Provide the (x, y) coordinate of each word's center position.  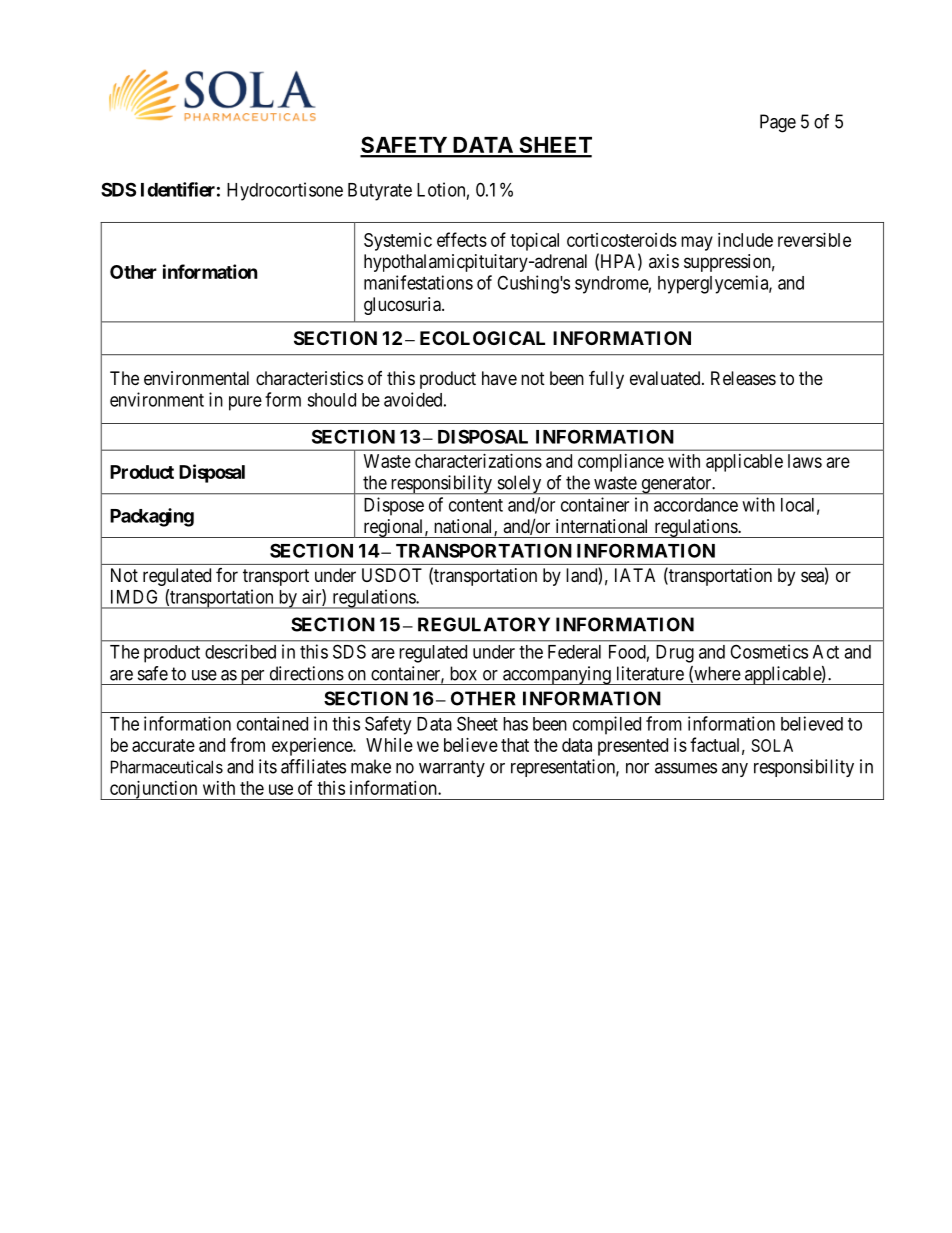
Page (778, 123)
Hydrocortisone (285, 191)
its (268, 766)
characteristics (309, 378)
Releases (743, 378)
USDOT (392, 575)
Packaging (152, 517)
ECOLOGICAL (482, 338)
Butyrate (380, 192)
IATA (635, 575)
